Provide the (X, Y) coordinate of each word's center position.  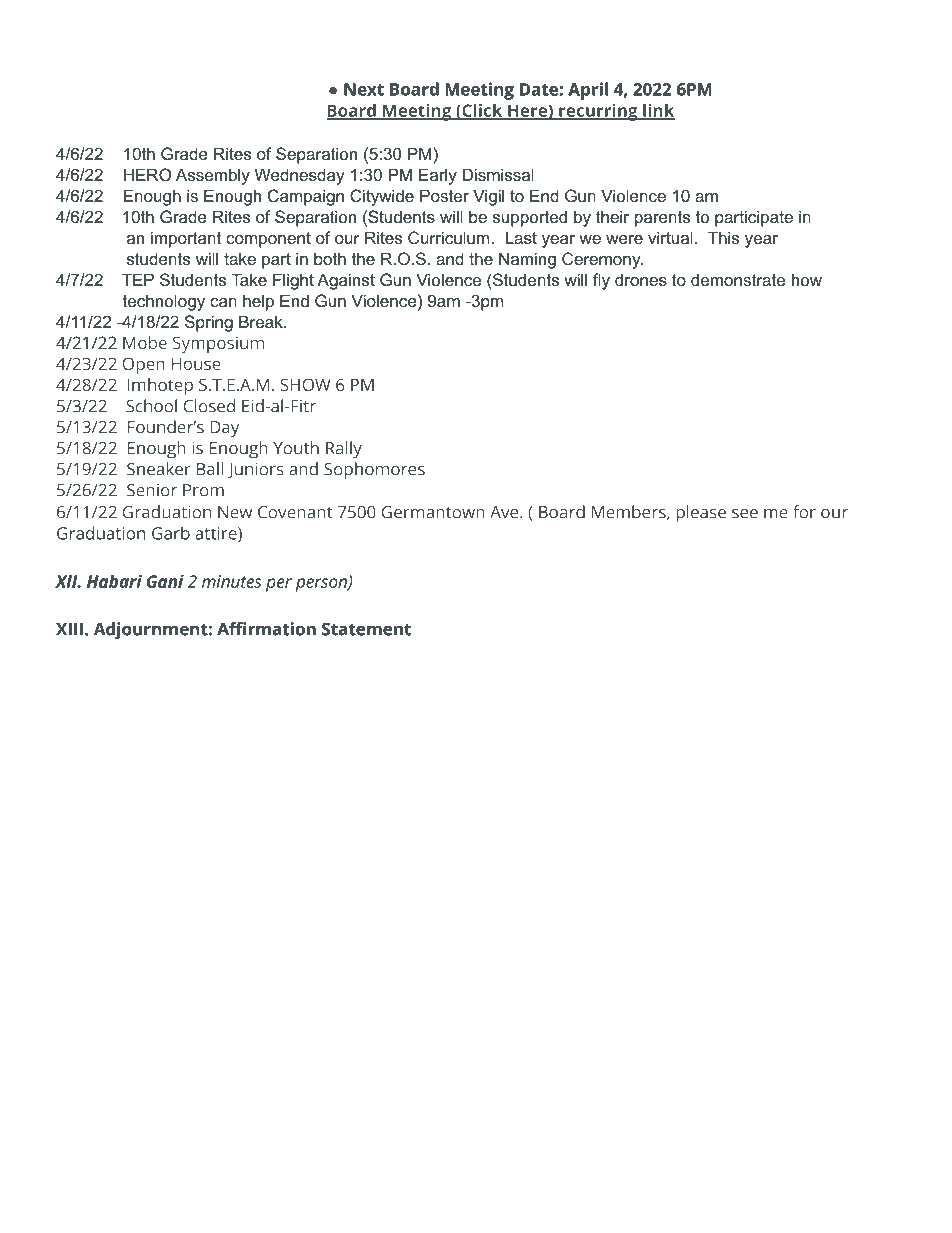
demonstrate (738, 279)
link (658, 111)
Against (346, 281)
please (701, 514)
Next (364, 89)
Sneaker (159, 469)
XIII (69, 629)
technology (164, 302)
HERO (148, 174)
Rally (344, 450)
